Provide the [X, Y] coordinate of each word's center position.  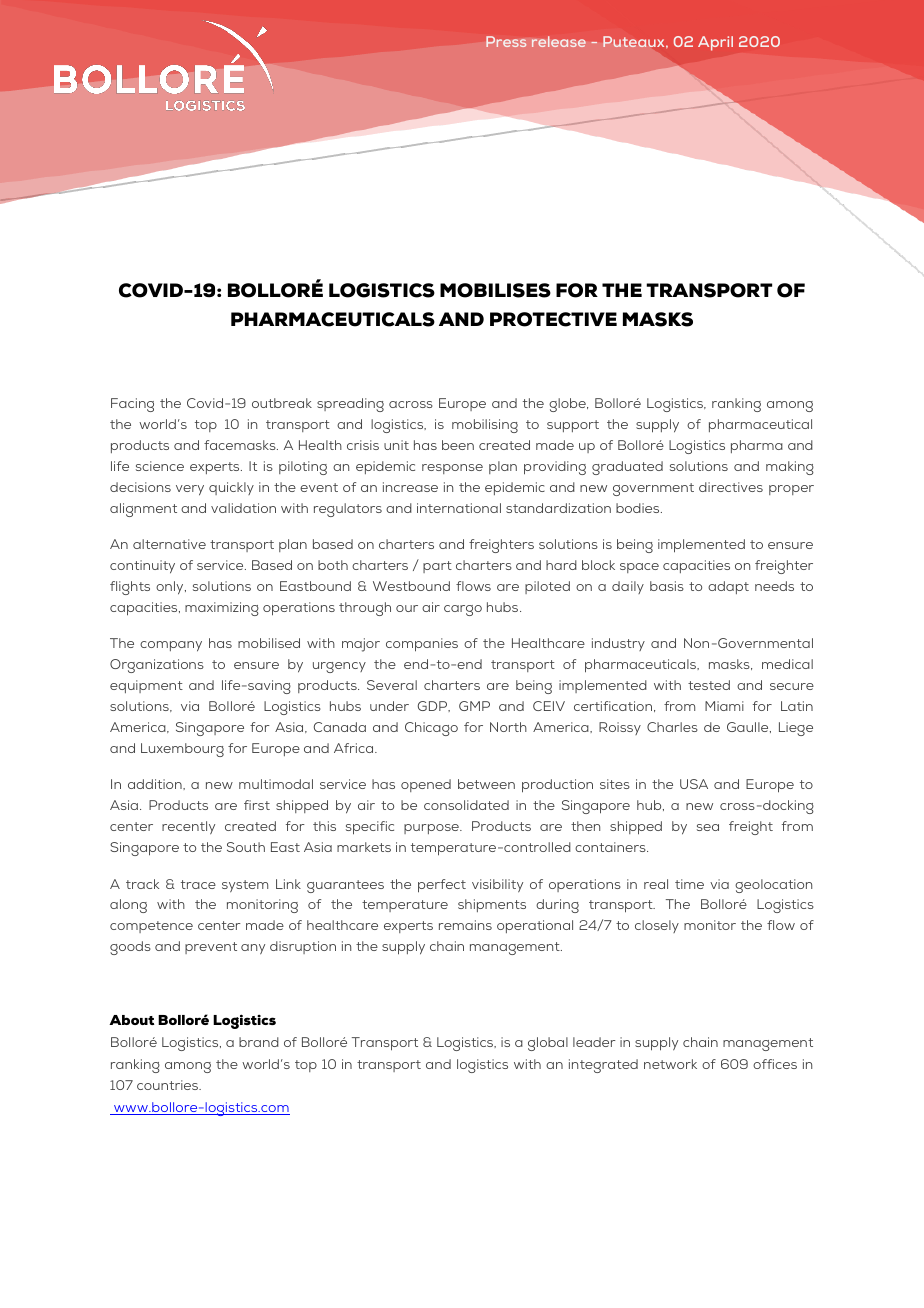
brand [259, 1042]
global [548, 1044]
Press [506, 41]
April [715, 43]
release [559, 41]
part [437, 567]
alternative [169, 544]
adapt [728, 587]
